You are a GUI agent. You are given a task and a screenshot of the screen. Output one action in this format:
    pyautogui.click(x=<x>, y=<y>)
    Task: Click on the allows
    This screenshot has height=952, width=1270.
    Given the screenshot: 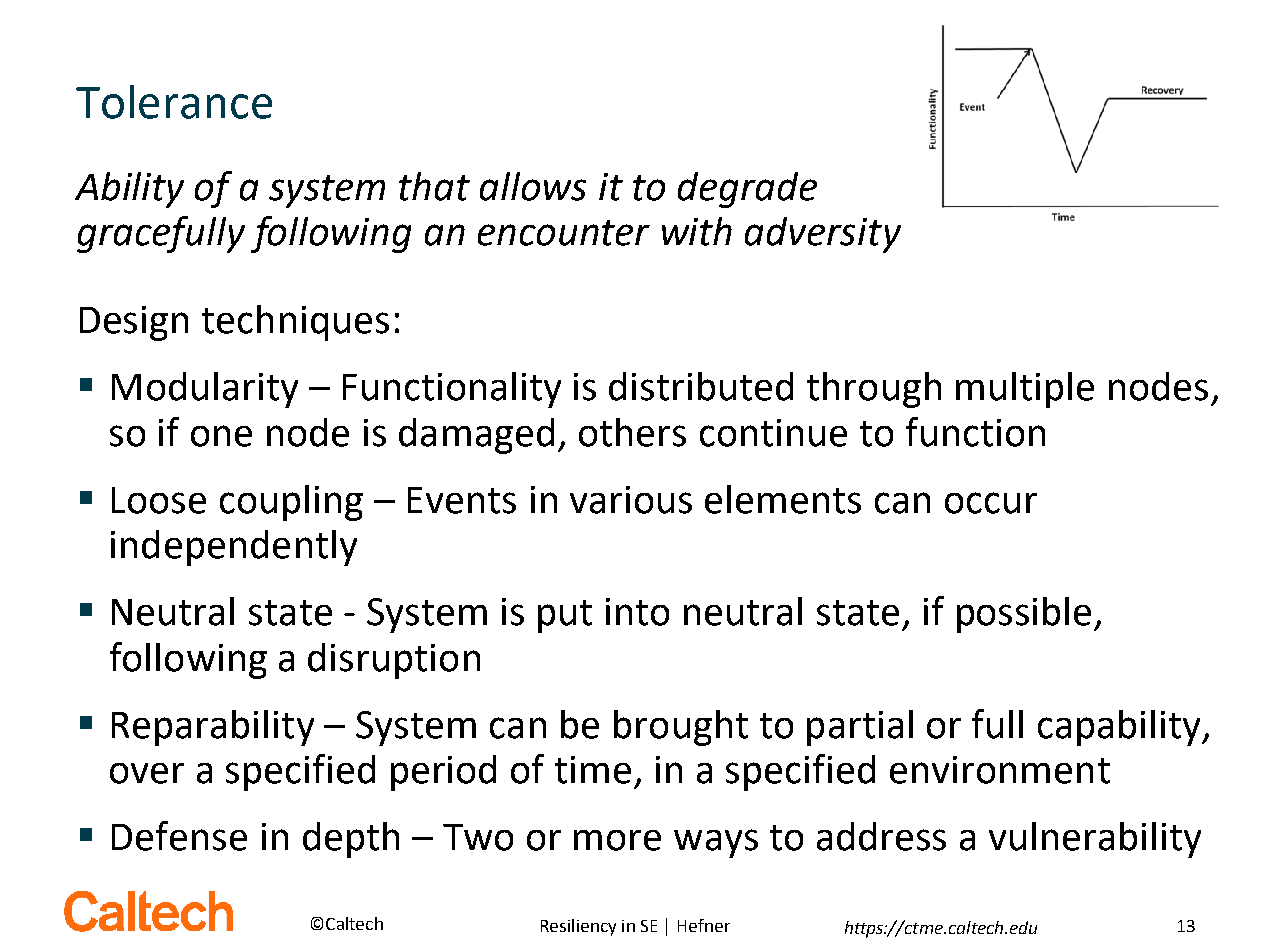 What is the action you would take?
    pyautogui.click(x=533, y=186)
